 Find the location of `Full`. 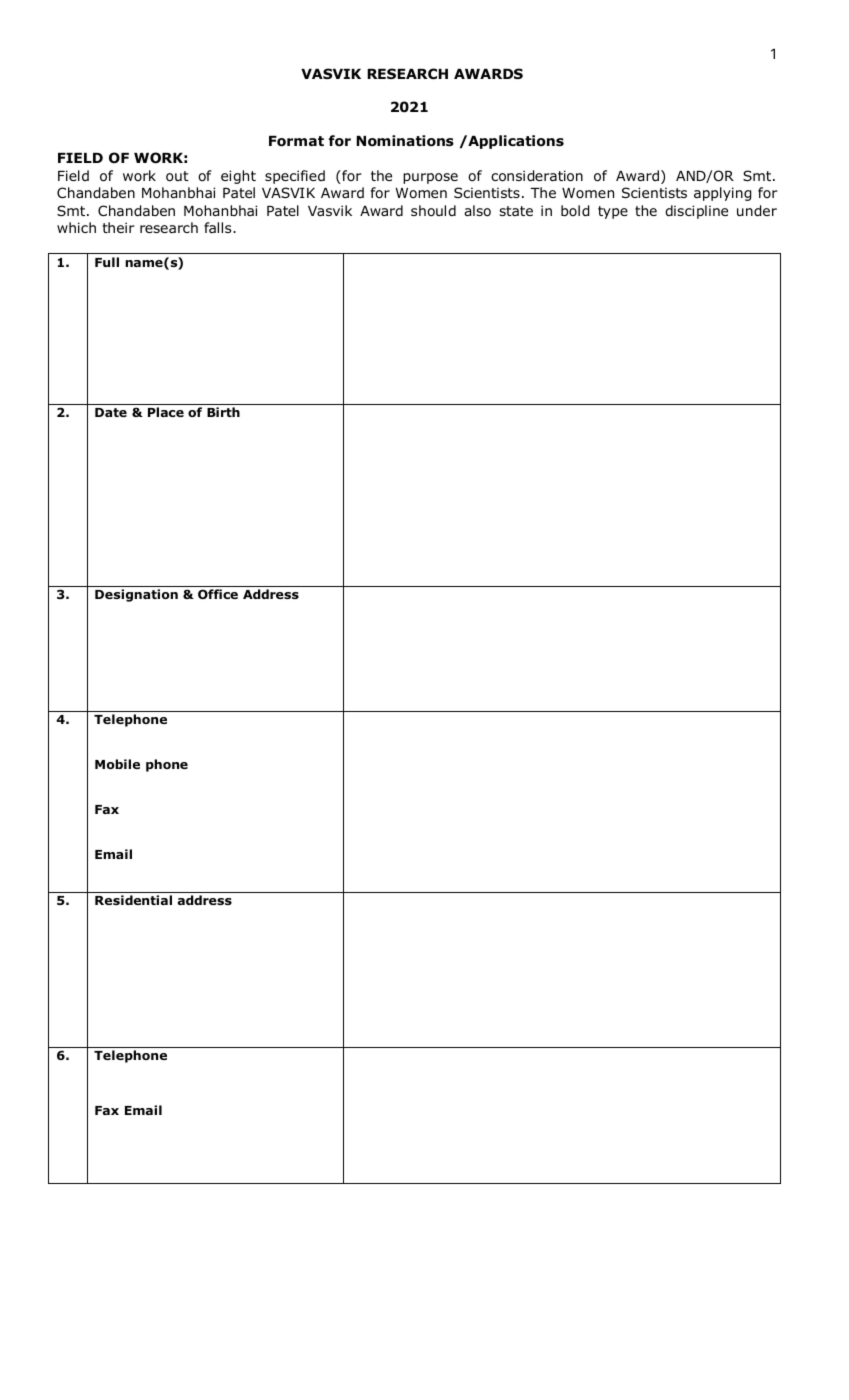

Full is located at coordinates (107, 262).
